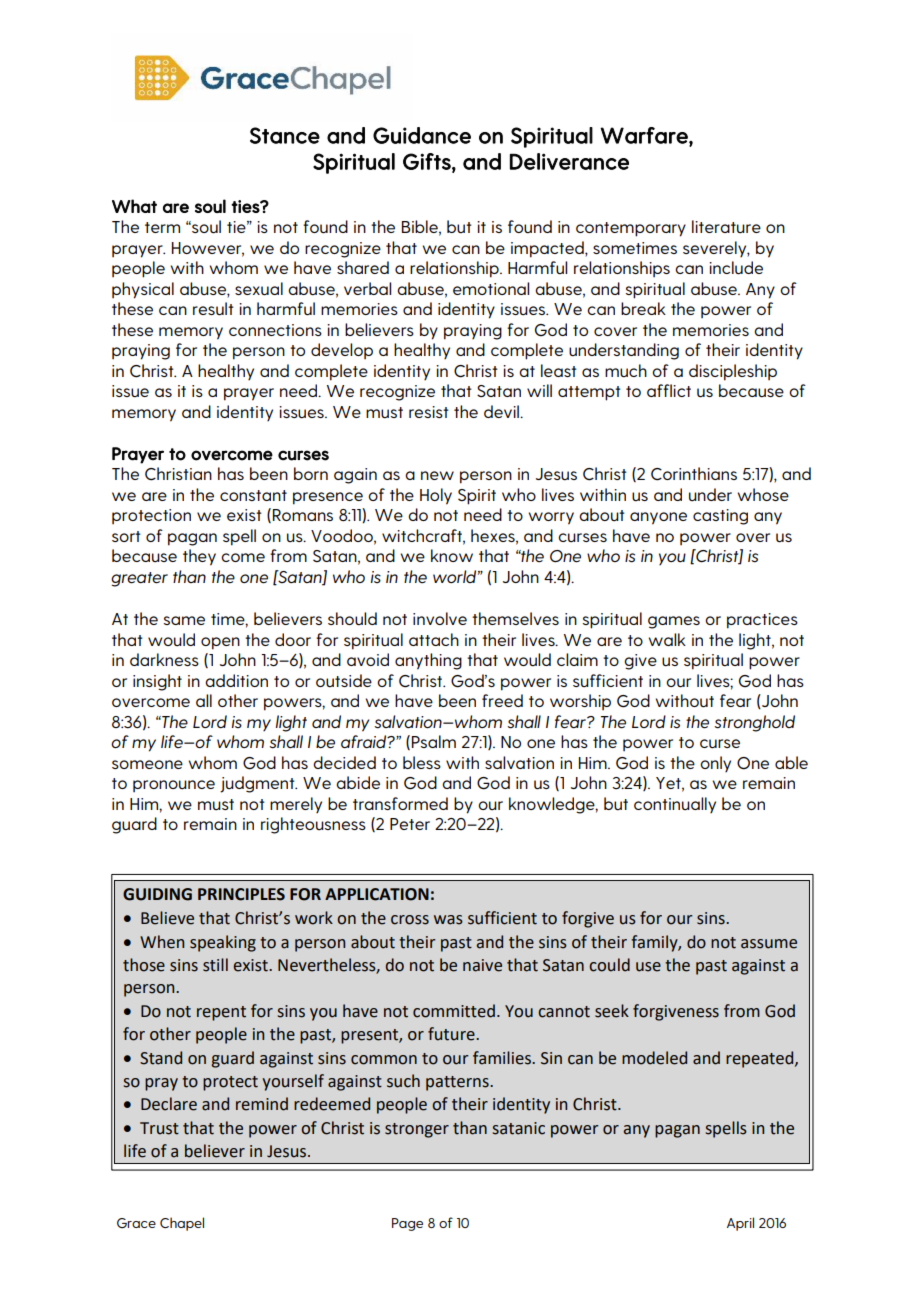 This screenshot has height=1308, width=924. I want to click on Guidance, so click(422, 135).
